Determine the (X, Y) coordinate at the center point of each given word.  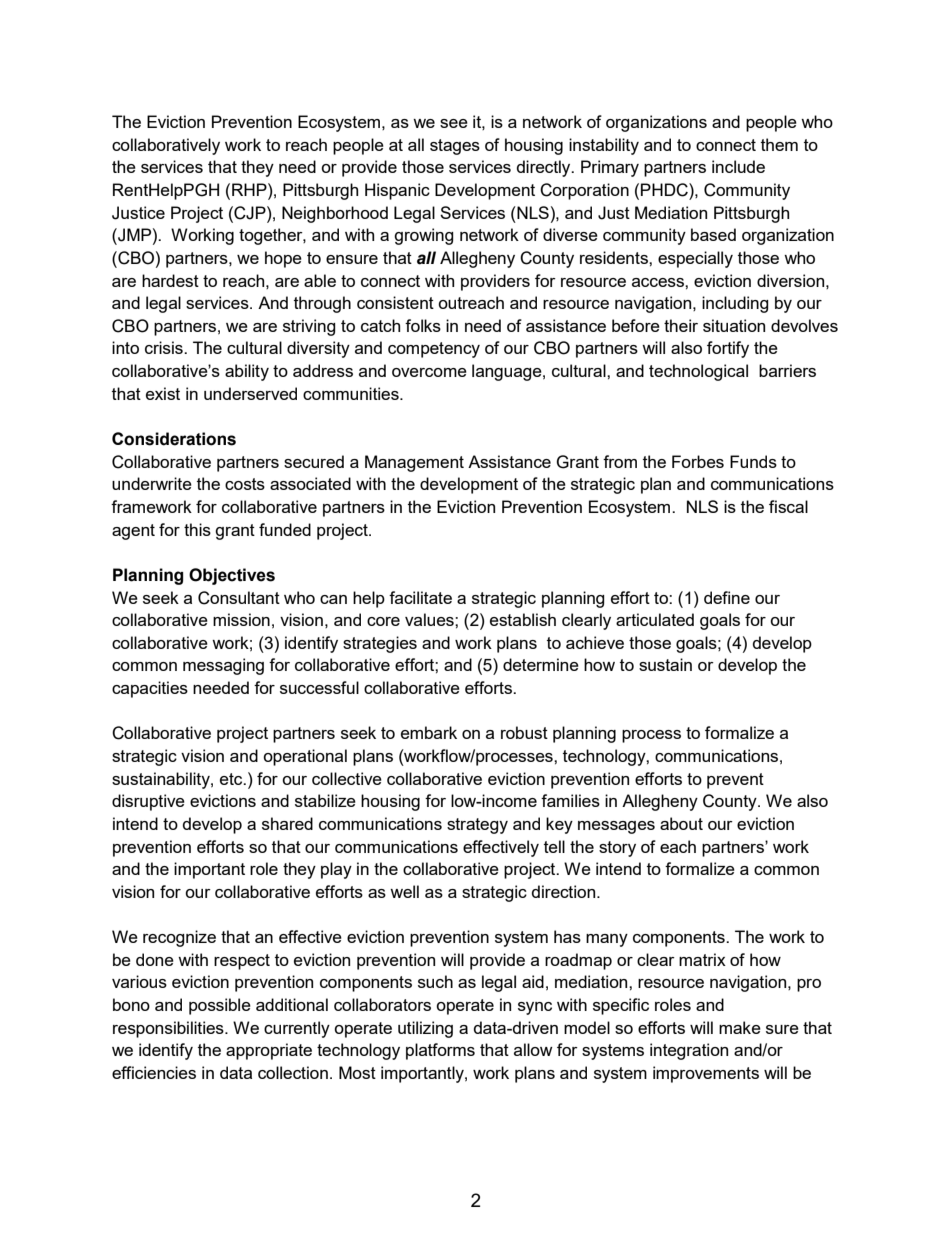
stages (455, 147)
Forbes (698, 461)
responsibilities (169, 1029)
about (681, 823)
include (738, 166)
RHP (250, 189)
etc (232, 779)
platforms (440, 1051)
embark (429, 732)
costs (245, 484)
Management (414, 463)
